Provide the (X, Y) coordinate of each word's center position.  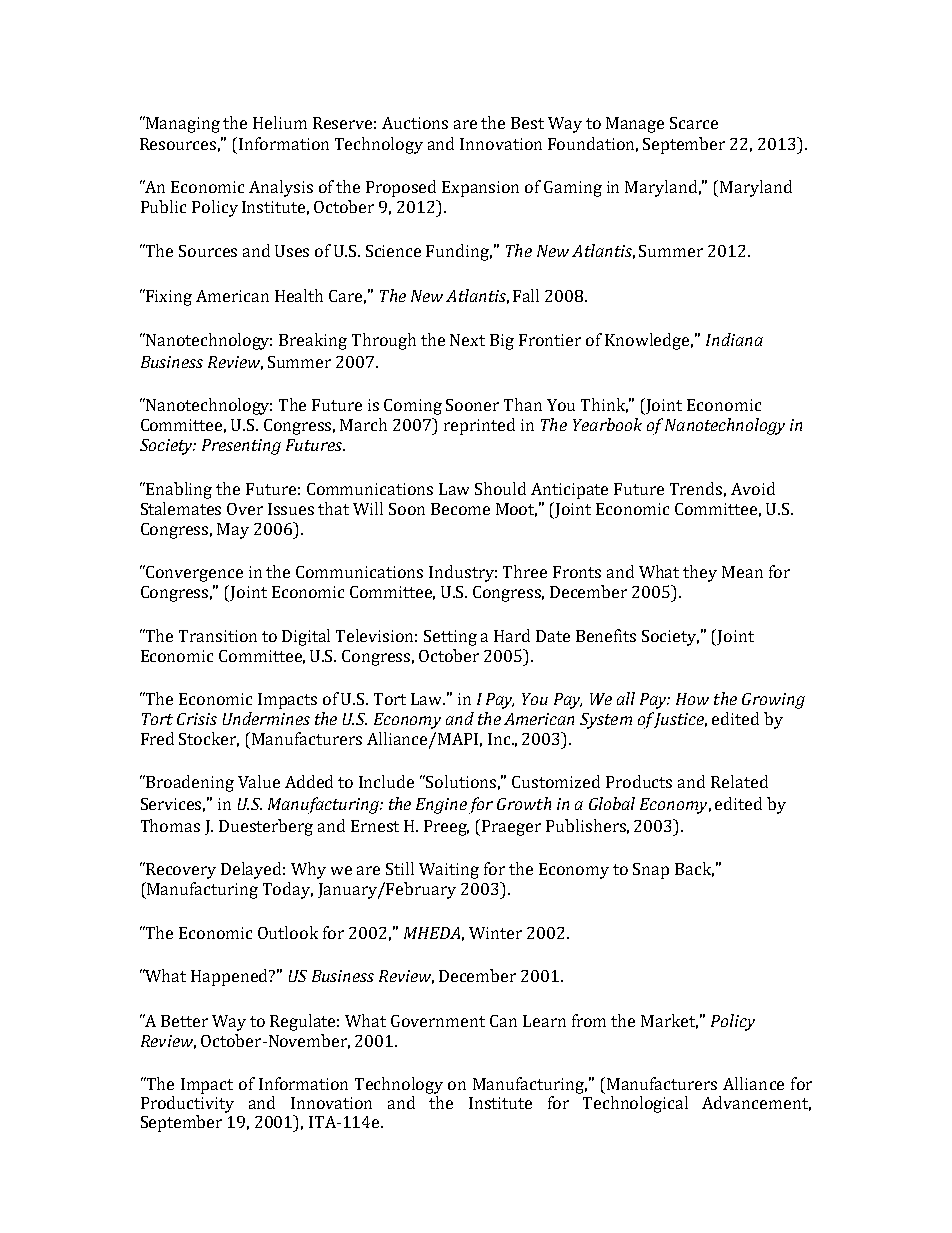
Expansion (480, 189)
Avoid (753, 488)
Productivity (187, 1104)
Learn (544, 1021)
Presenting (241, 447)
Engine (441, 806)
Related (739, 781)
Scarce (694, 123)
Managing (182, 124)
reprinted (479, 426)
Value (259, 781)
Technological (635, 1104)
